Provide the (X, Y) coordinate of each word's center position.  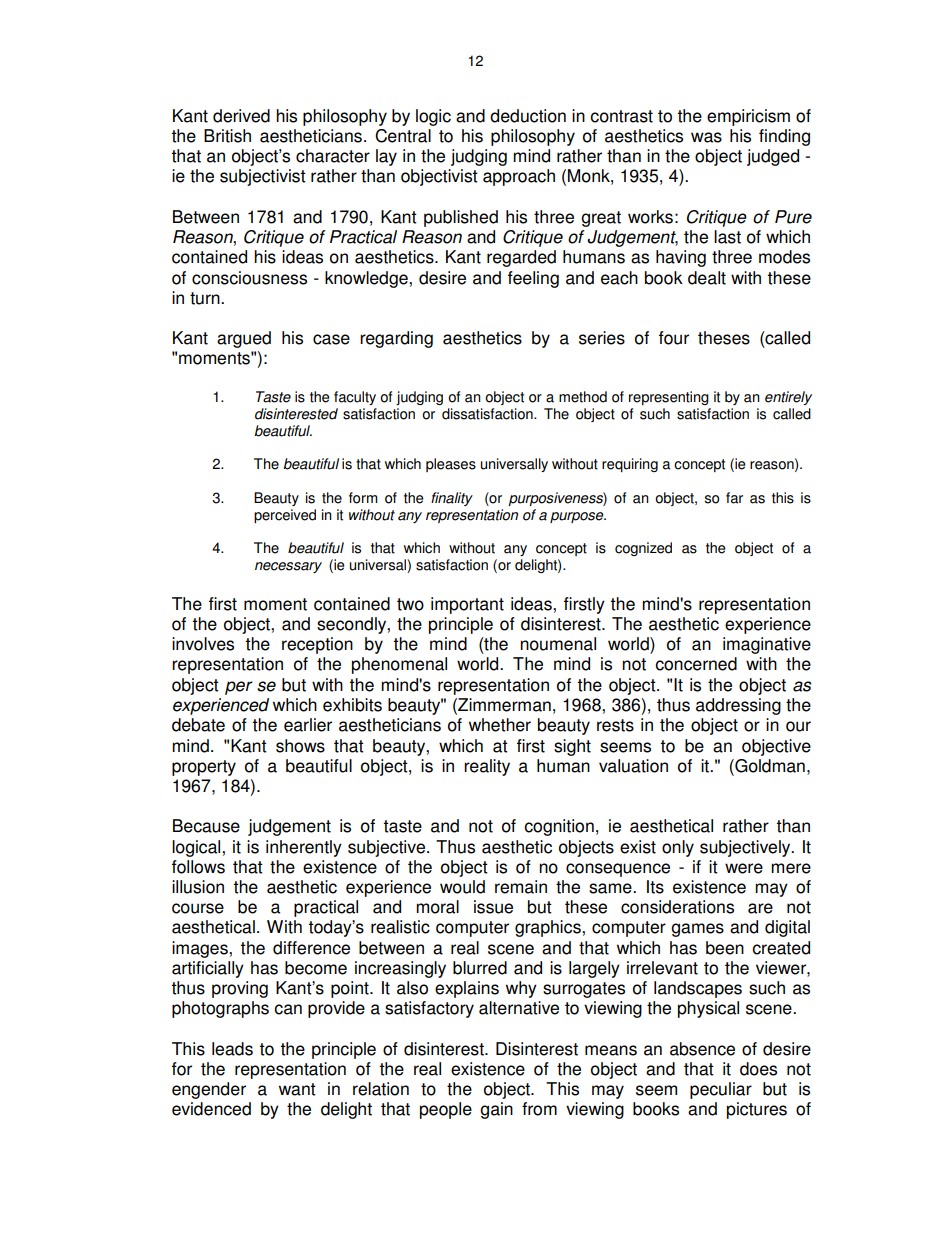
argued (244, 339)
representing (669, 398)
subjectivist (263, 177)
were (744, 868)
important (467, 605)
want (297, 1089)
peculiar (721, 1090)
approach (519, 177)
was (706, 137)
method (583, 397)
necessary (288, 567)
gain (496, 1110)
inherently (304, 848)
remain (521, 887)
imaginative (767, 645)
